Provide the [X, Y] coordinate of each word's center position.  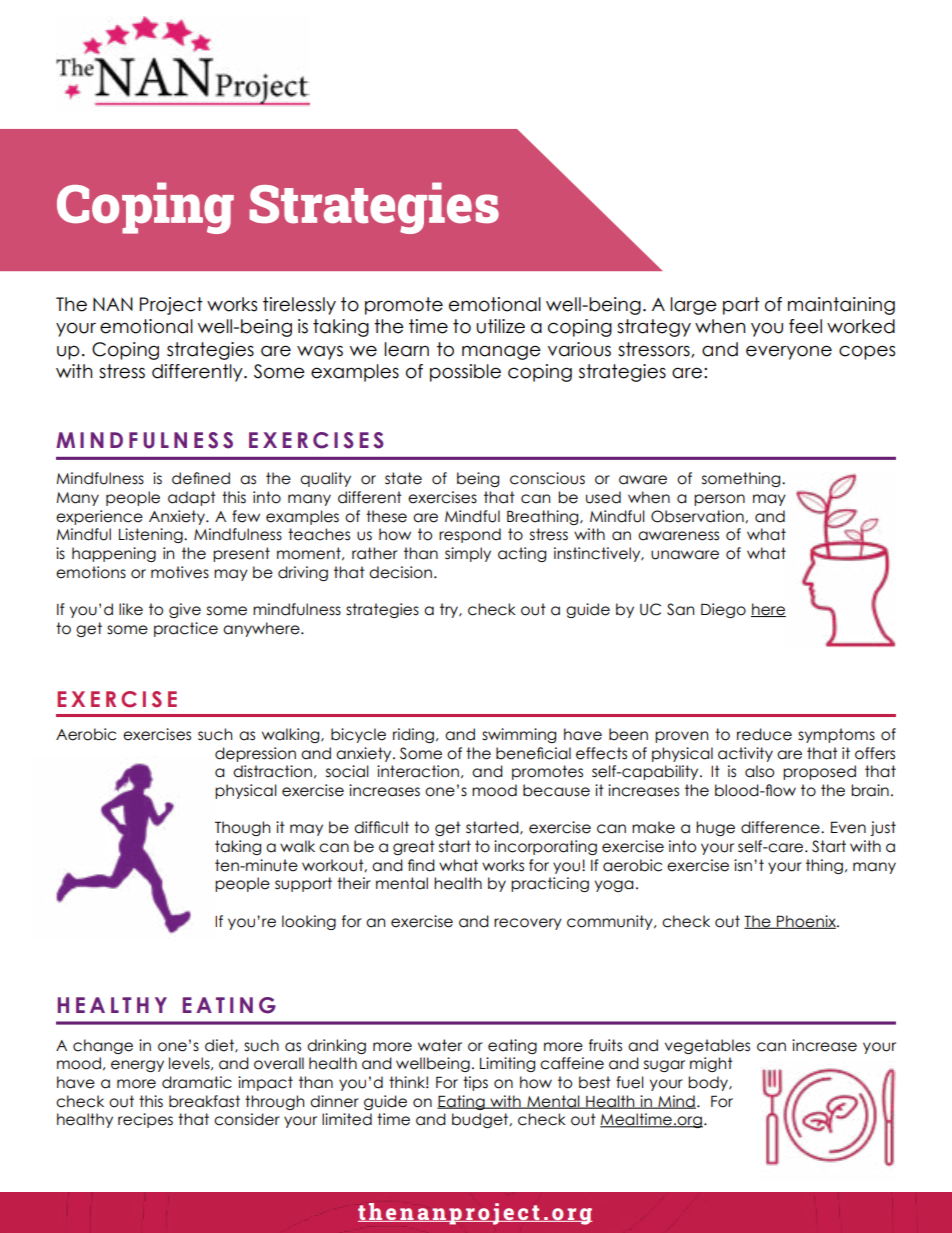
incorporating [545, 847]
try [450, 610]
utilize [500, 326]
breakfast [204, 1101]
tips [475, 1083]
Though [242, 828]
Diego [723, 610]
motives [180, 572]
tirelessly [299, 306]
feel [805, 326]
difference [781, 827]
